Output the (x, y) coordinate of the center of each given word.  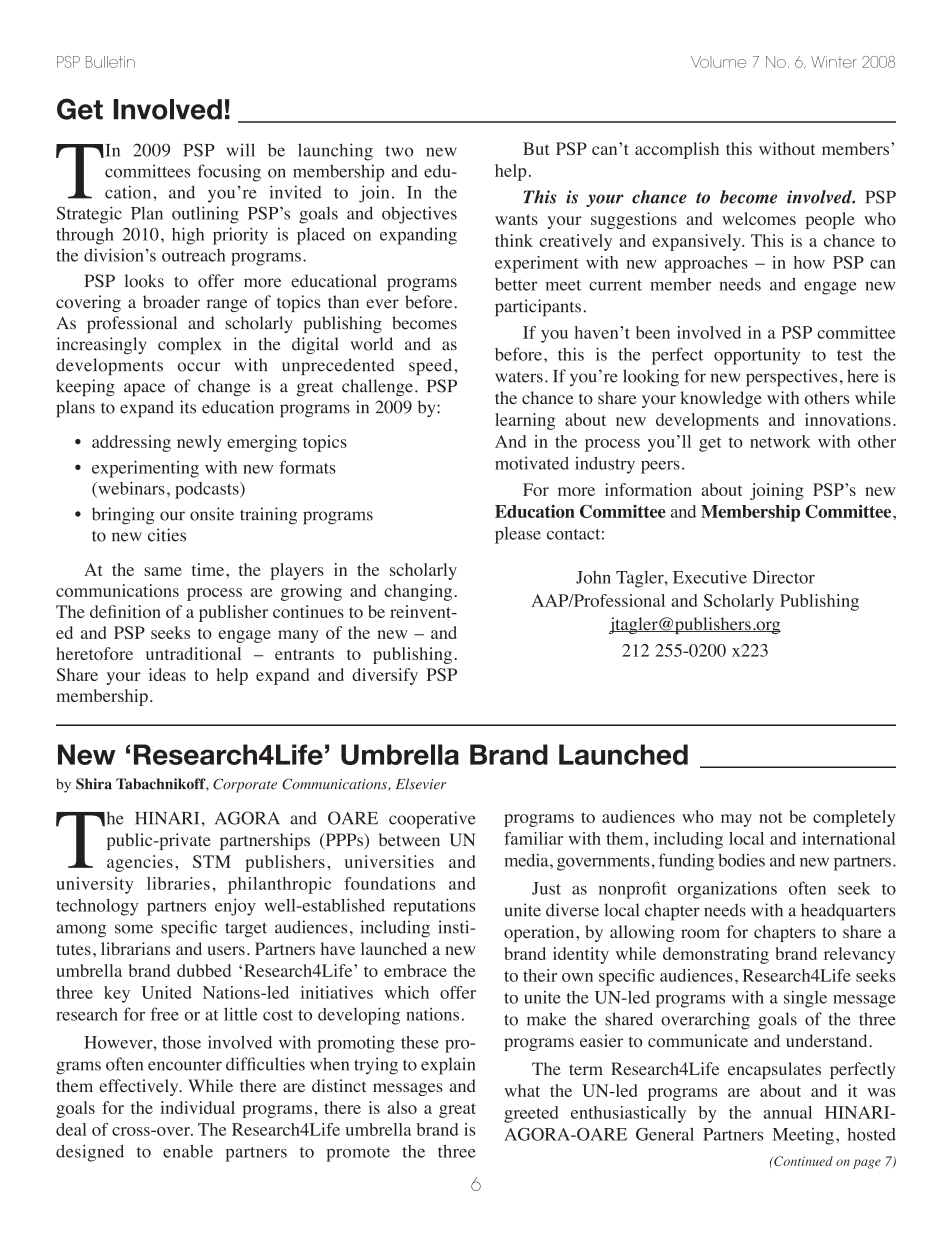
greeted (531, 1114)
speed (432, 366)
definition (125, 611)
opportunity (757, 356)
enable (188, 1151)
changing (418, 592)
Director (784, 577)
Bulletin (110, 62)
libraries (178, 883)
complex (189, 345)
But (536, 148)
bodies (741, 860)
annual (788, 1112)
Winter (834, 62)
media (528, 860)
